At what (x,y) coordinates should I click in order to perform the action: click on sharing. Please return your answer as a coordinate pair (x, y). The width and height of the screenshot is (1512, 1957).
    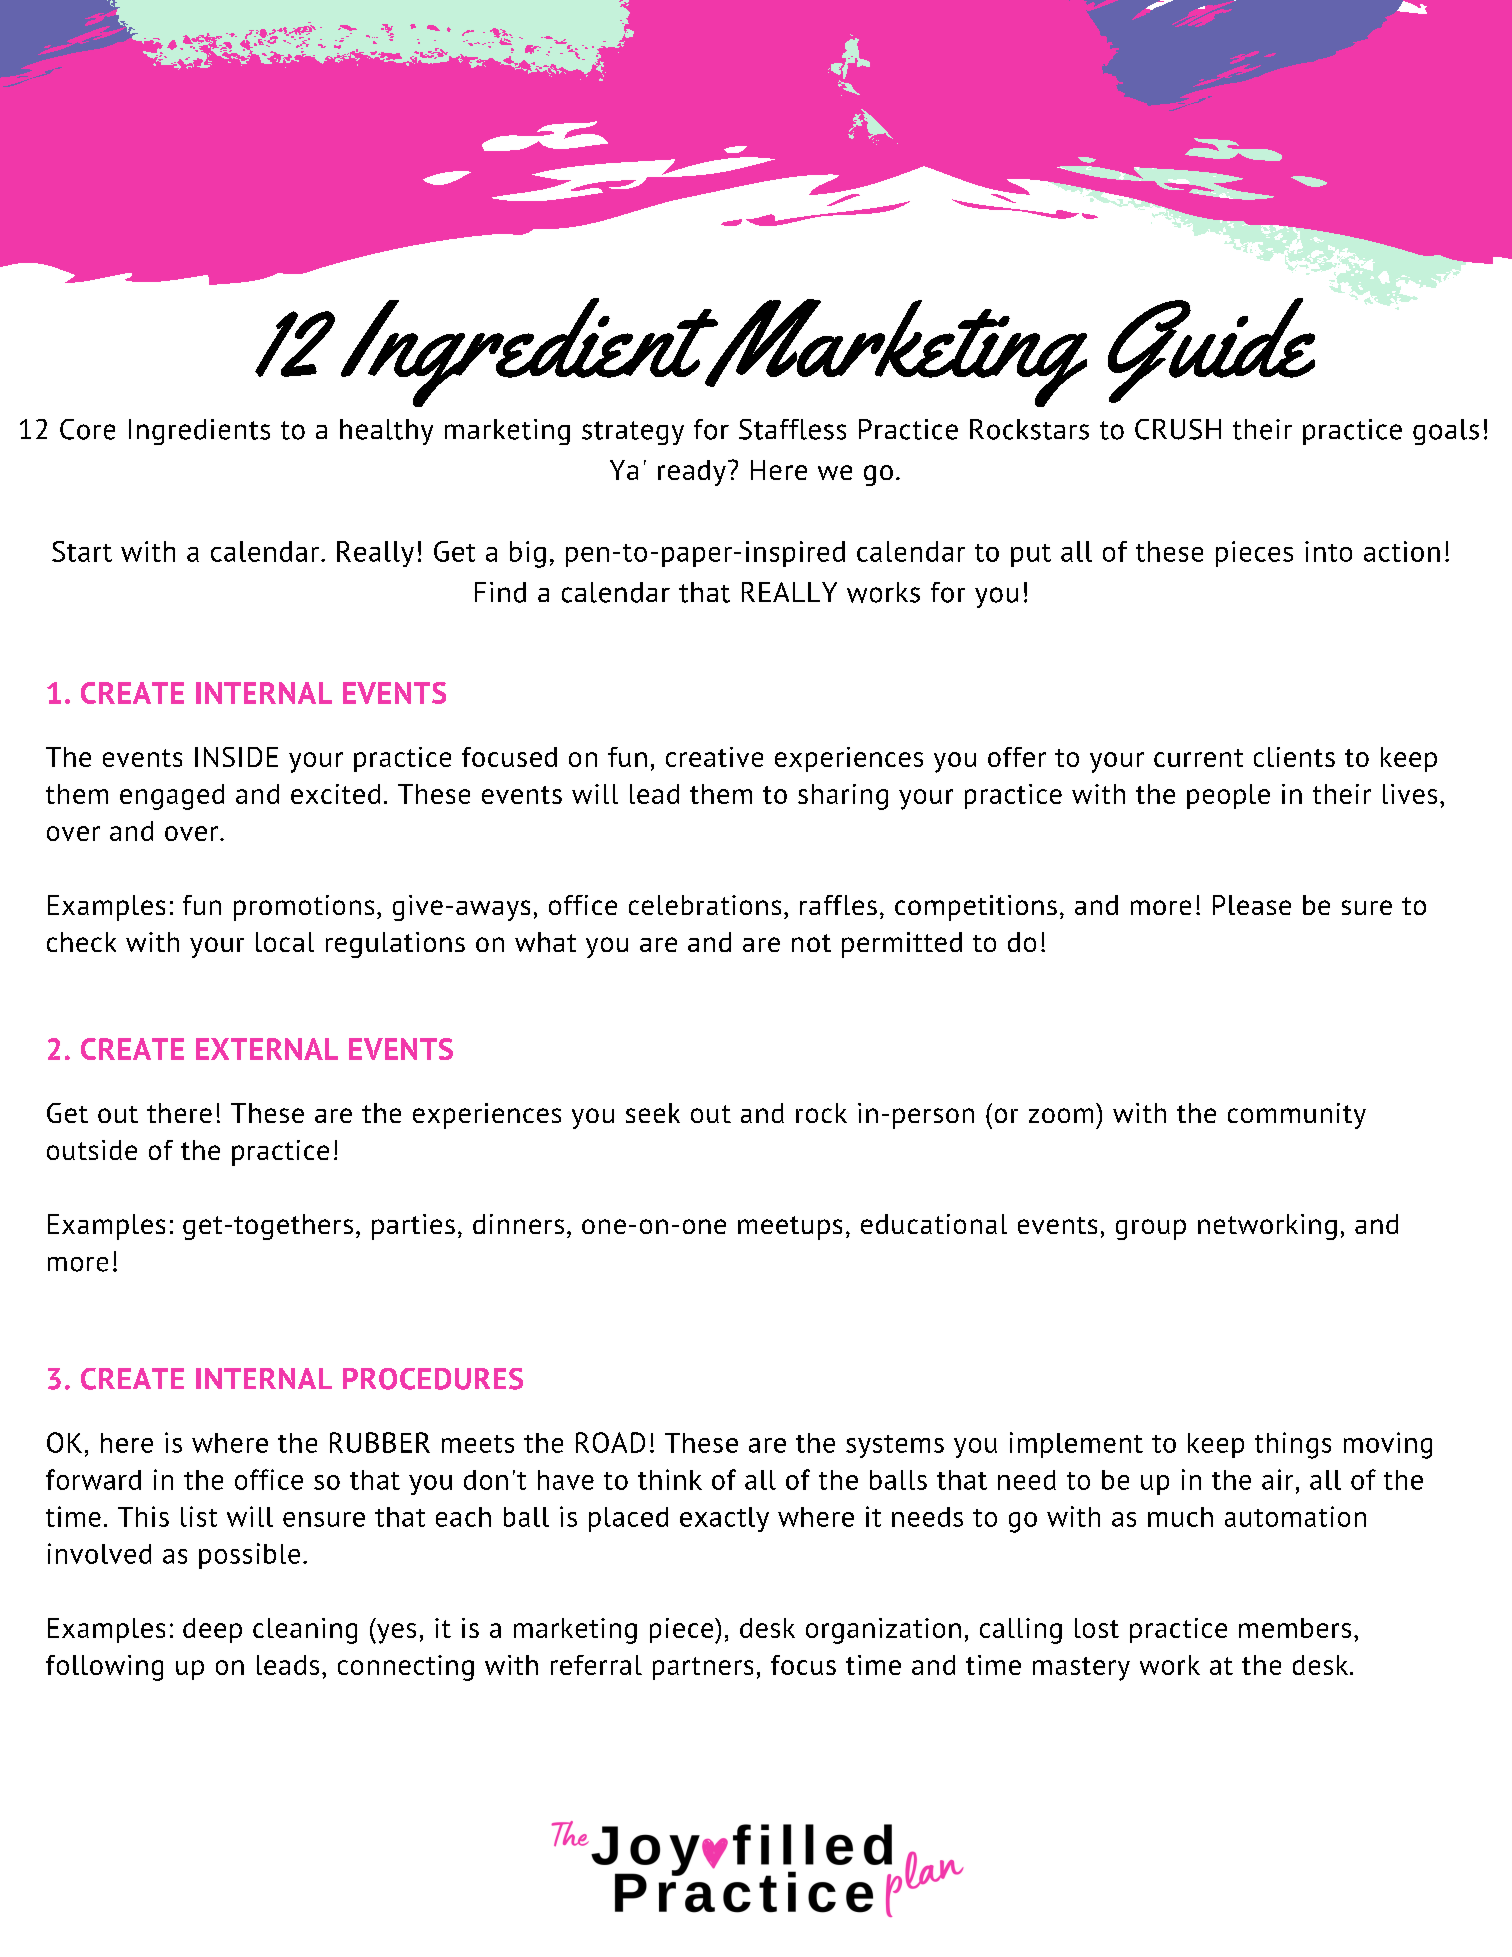
    Looking at the image, I should click on (843, 797).
